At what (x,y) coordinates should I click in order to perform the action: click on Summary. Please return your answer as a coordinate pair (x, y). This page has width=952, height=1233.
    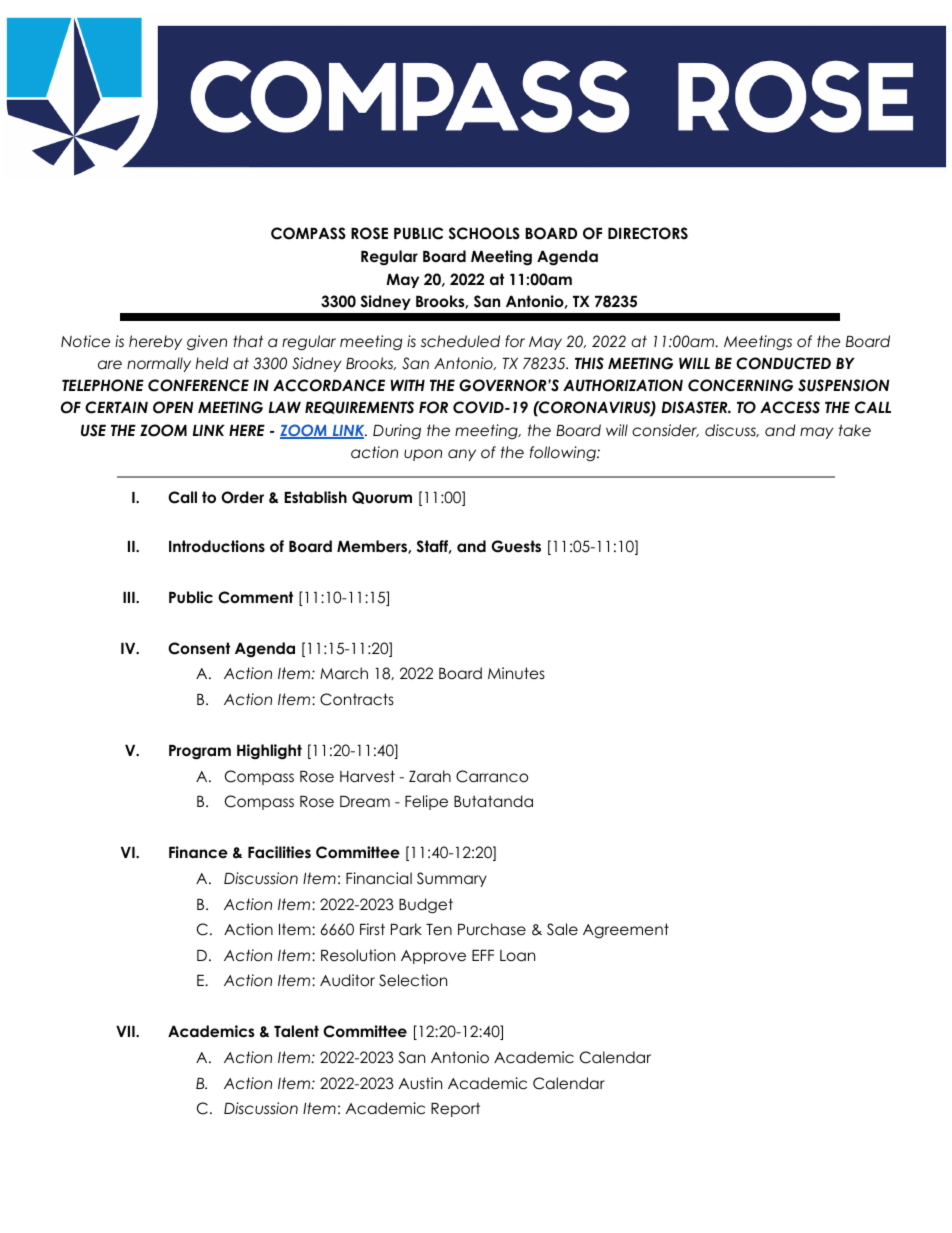
    Looking at the image, I should click on (452, 879).
